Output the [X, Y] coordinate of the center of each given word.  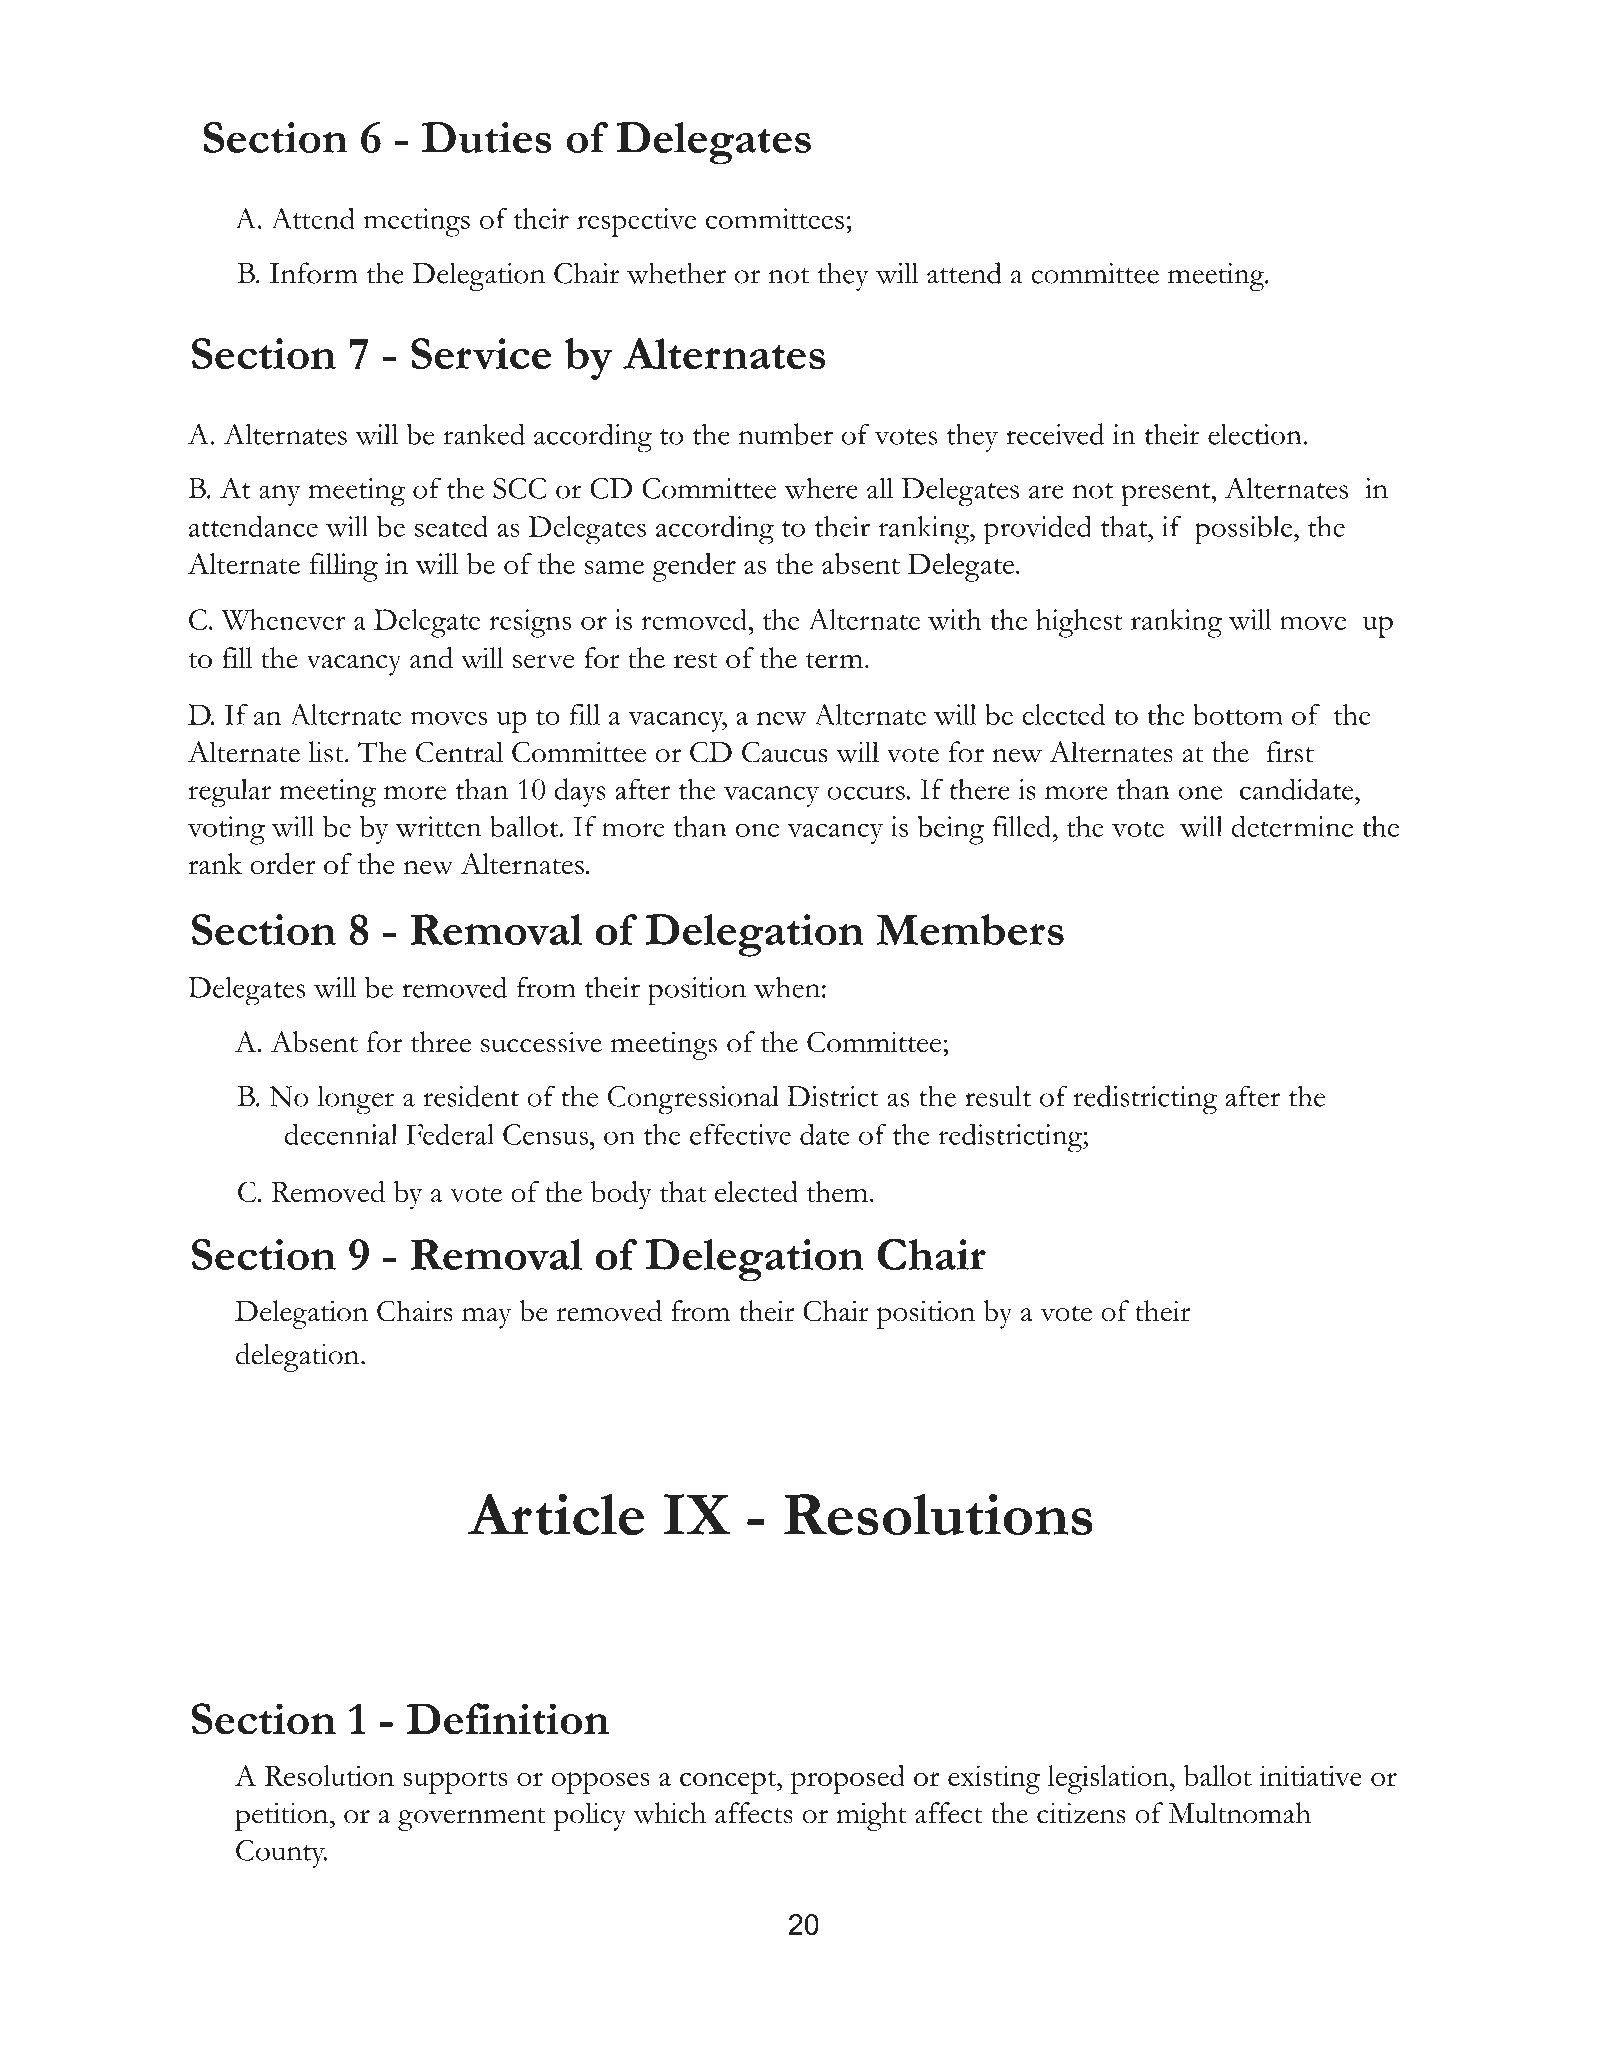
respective [636, 222]
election [1255, 434]
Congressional [693, 1100]
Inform [314, 273]
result [998, 1096]
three [441, 1042]
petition [283, 1817]
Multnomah [1240, 1813]
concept [729, 1782]
